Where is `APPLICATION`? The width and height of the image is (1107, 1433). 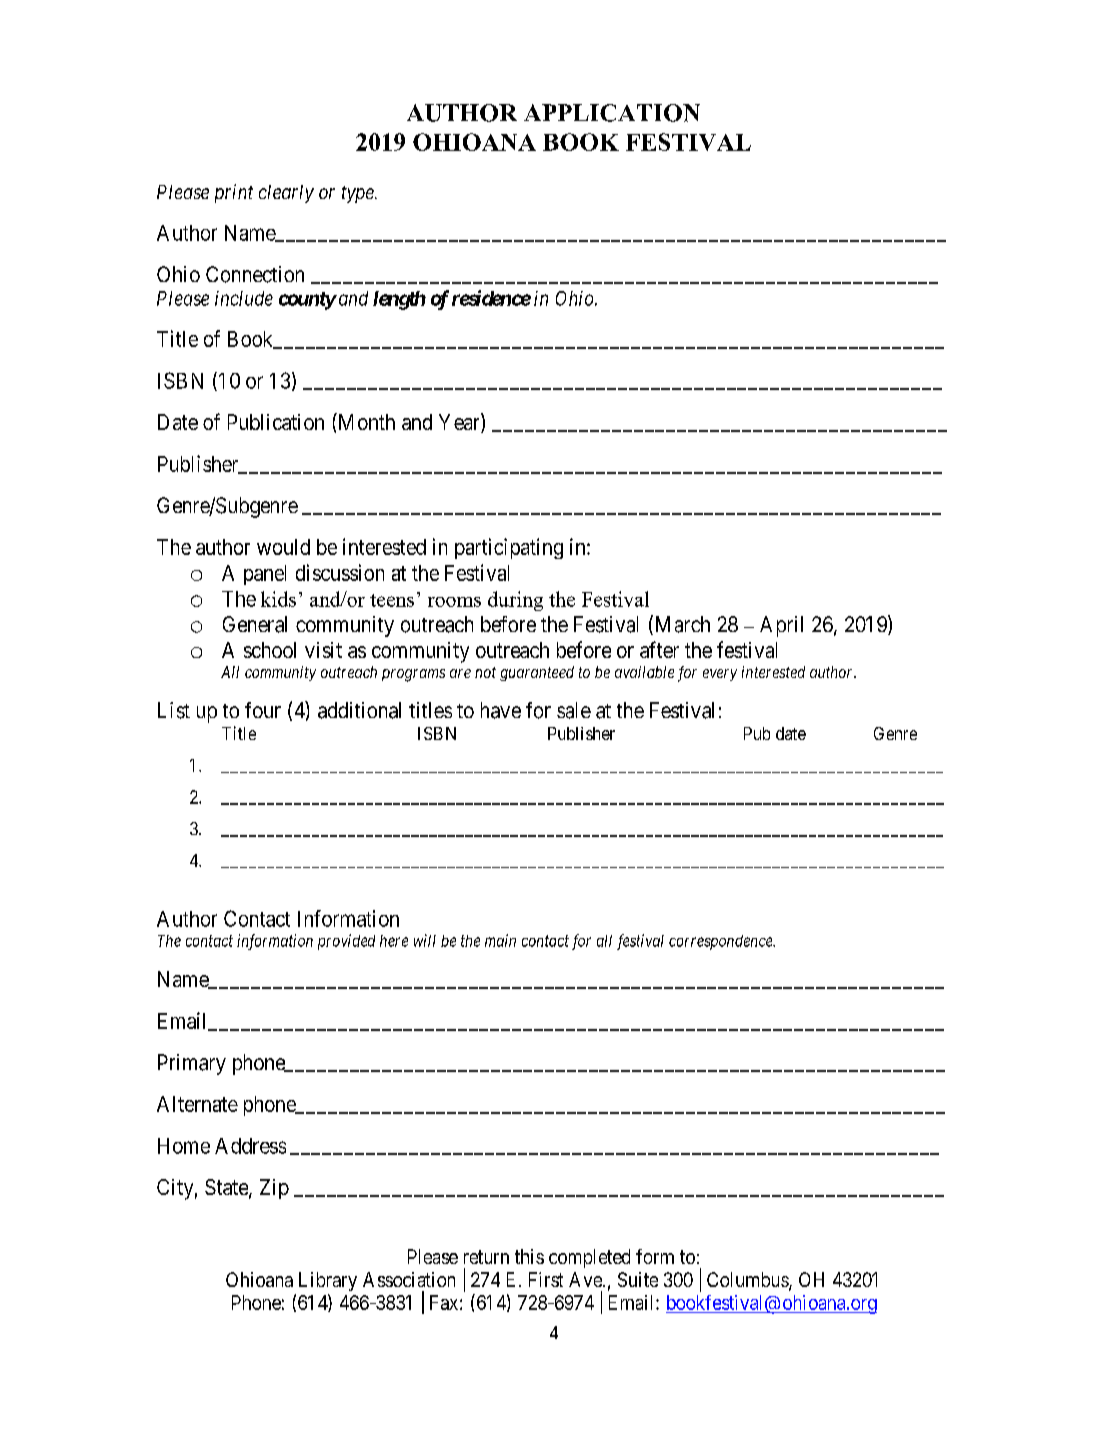 APPLICATION is located at coordinates (612, 113).
